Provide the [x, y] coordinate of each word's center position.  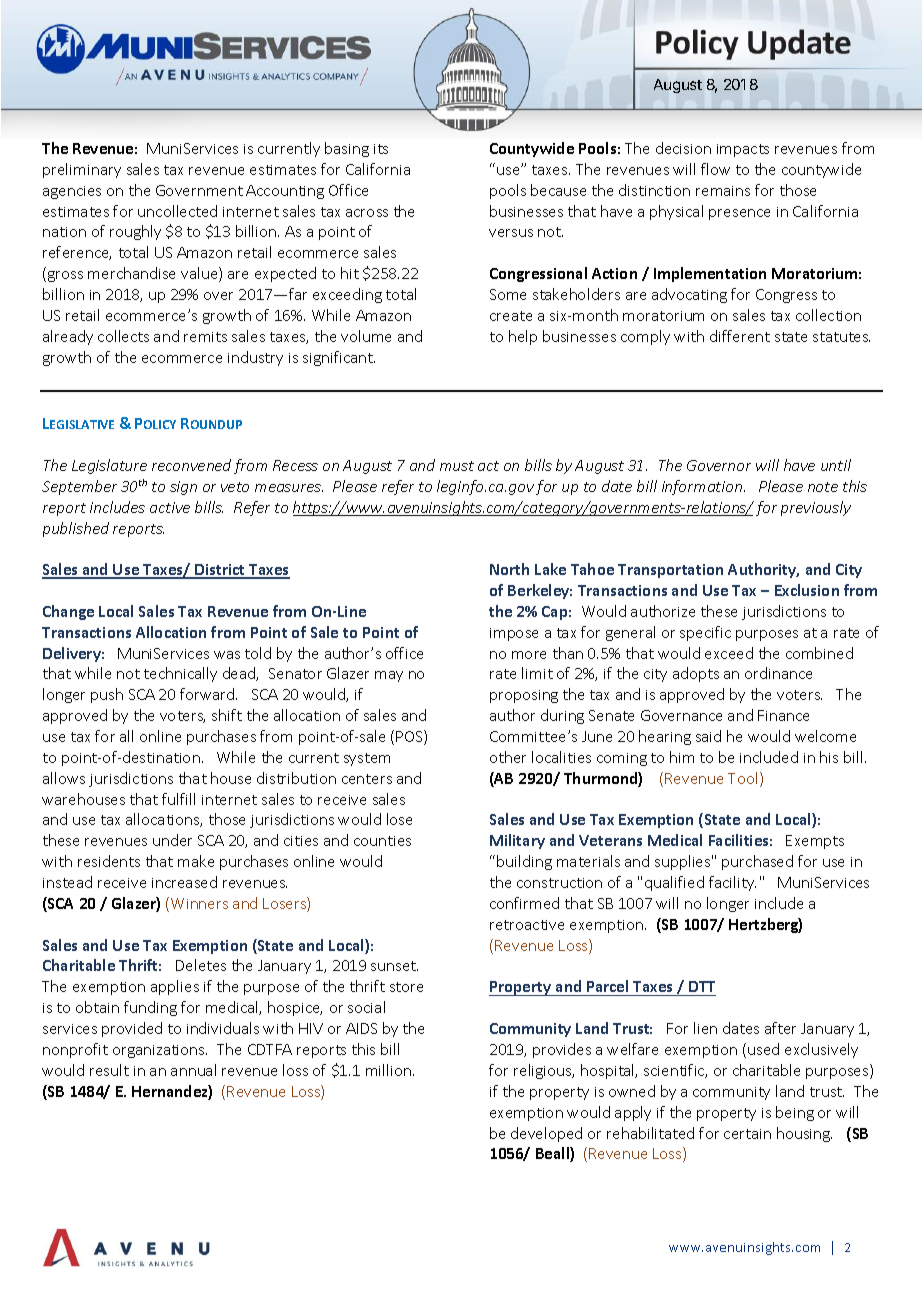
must [457, 466]
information [703, 487]
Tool [742, 778]
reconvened [191, 465]
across [367, 213]
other [508, 757]
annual [193, 1070]
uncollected [177, 211]
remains [723, 191]
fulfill [178, 799]
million [390, 1070]
